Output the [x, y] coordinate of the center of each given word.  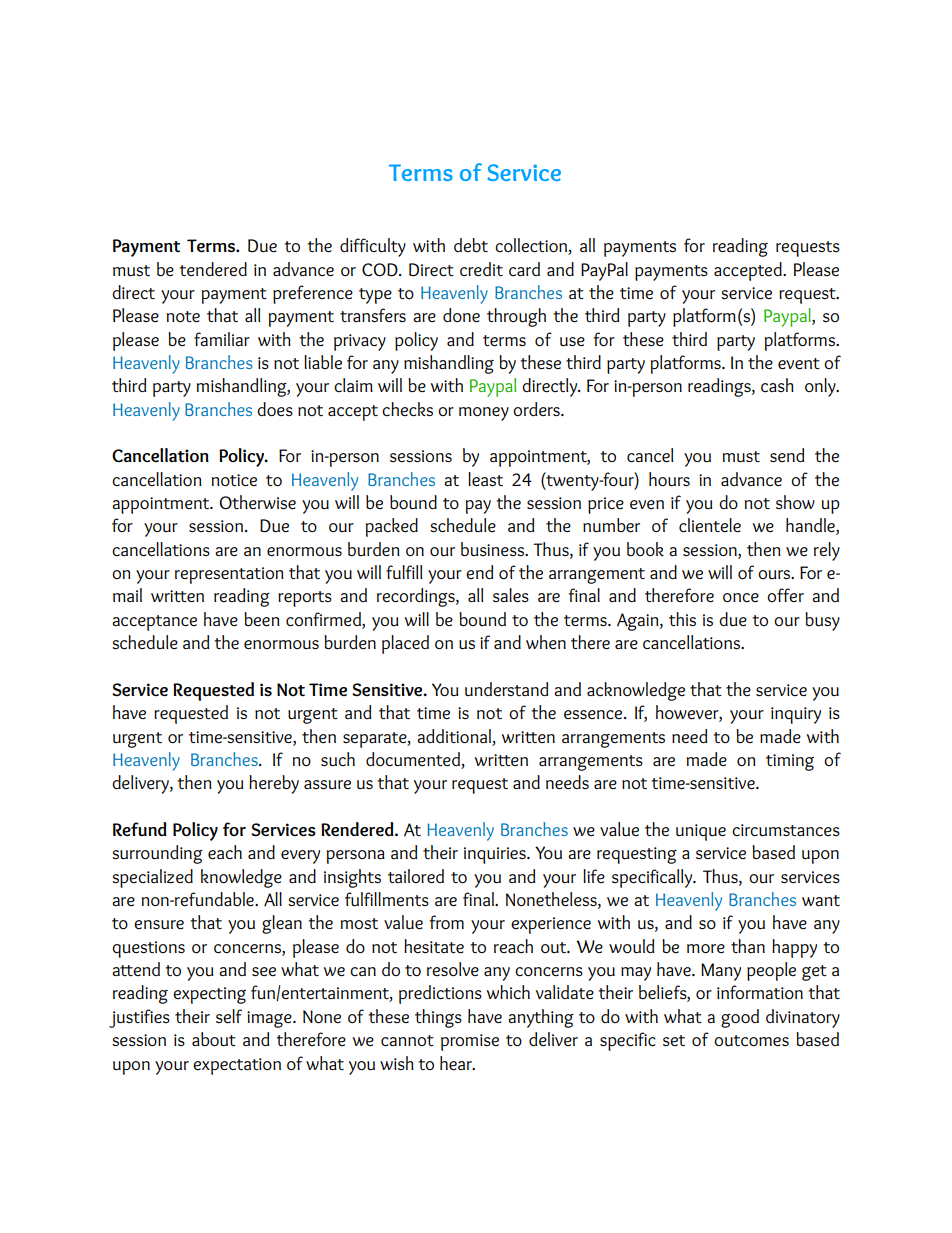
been [262, 619]
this [682, 619]
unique [701, 832]
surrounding [157, 854]
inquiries [496, 855]
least [485, 479]
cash [777, 385]
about [214, 1039]
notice [234, 480]
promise [470, 1042]
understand [506, 689]
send [787, 455]
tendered [213, 269]
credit [481, 269]
